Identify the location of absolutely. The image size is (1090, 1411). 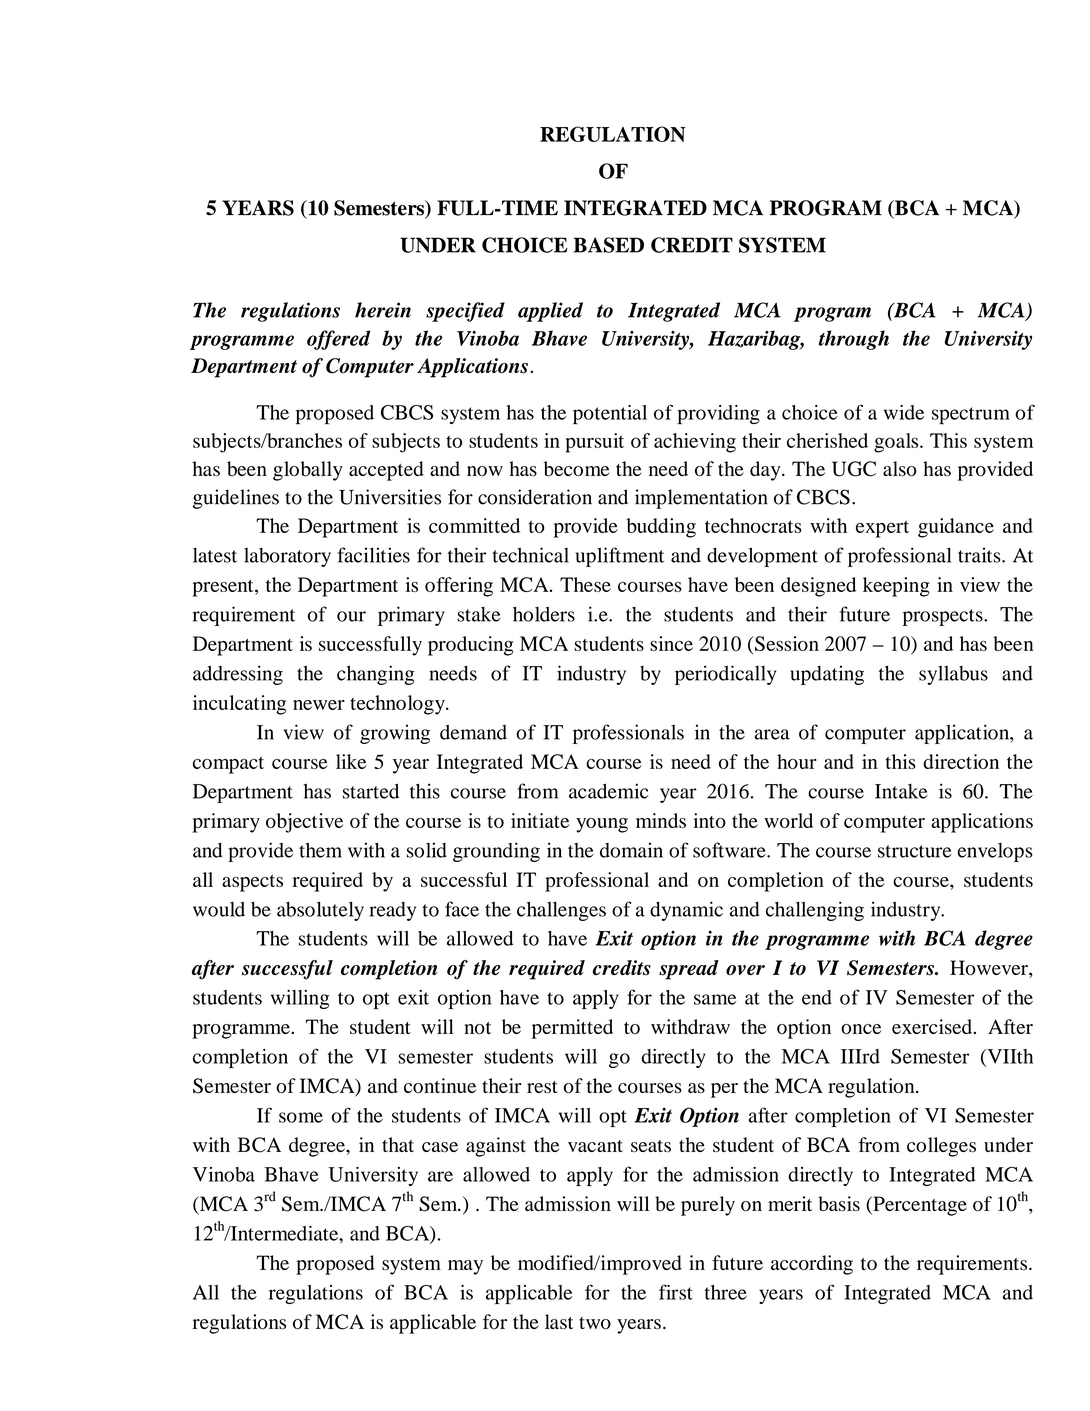
(320, 911).
